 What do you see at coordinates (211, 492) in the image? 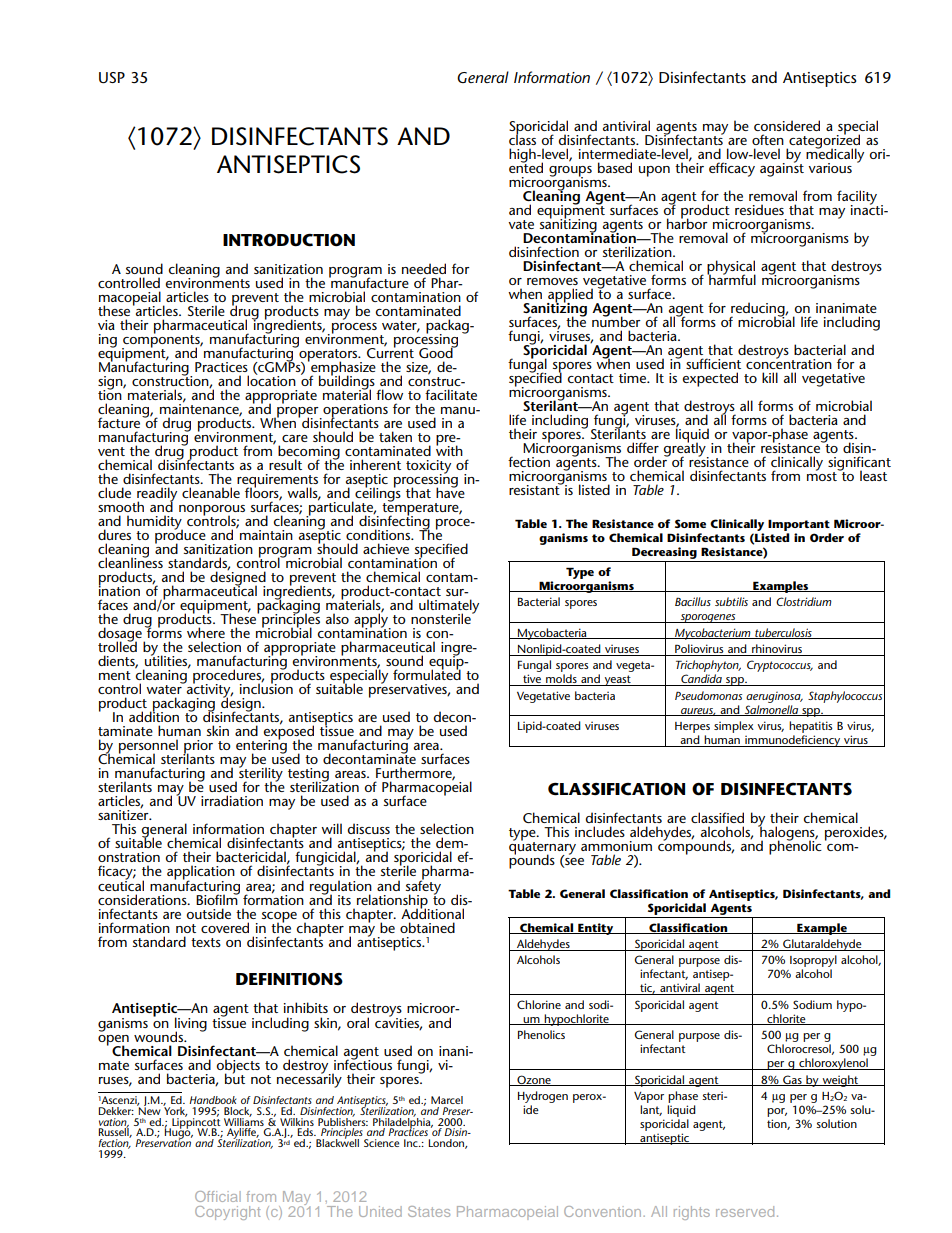
I see `cleanable` at bounding box center [211, 492].
